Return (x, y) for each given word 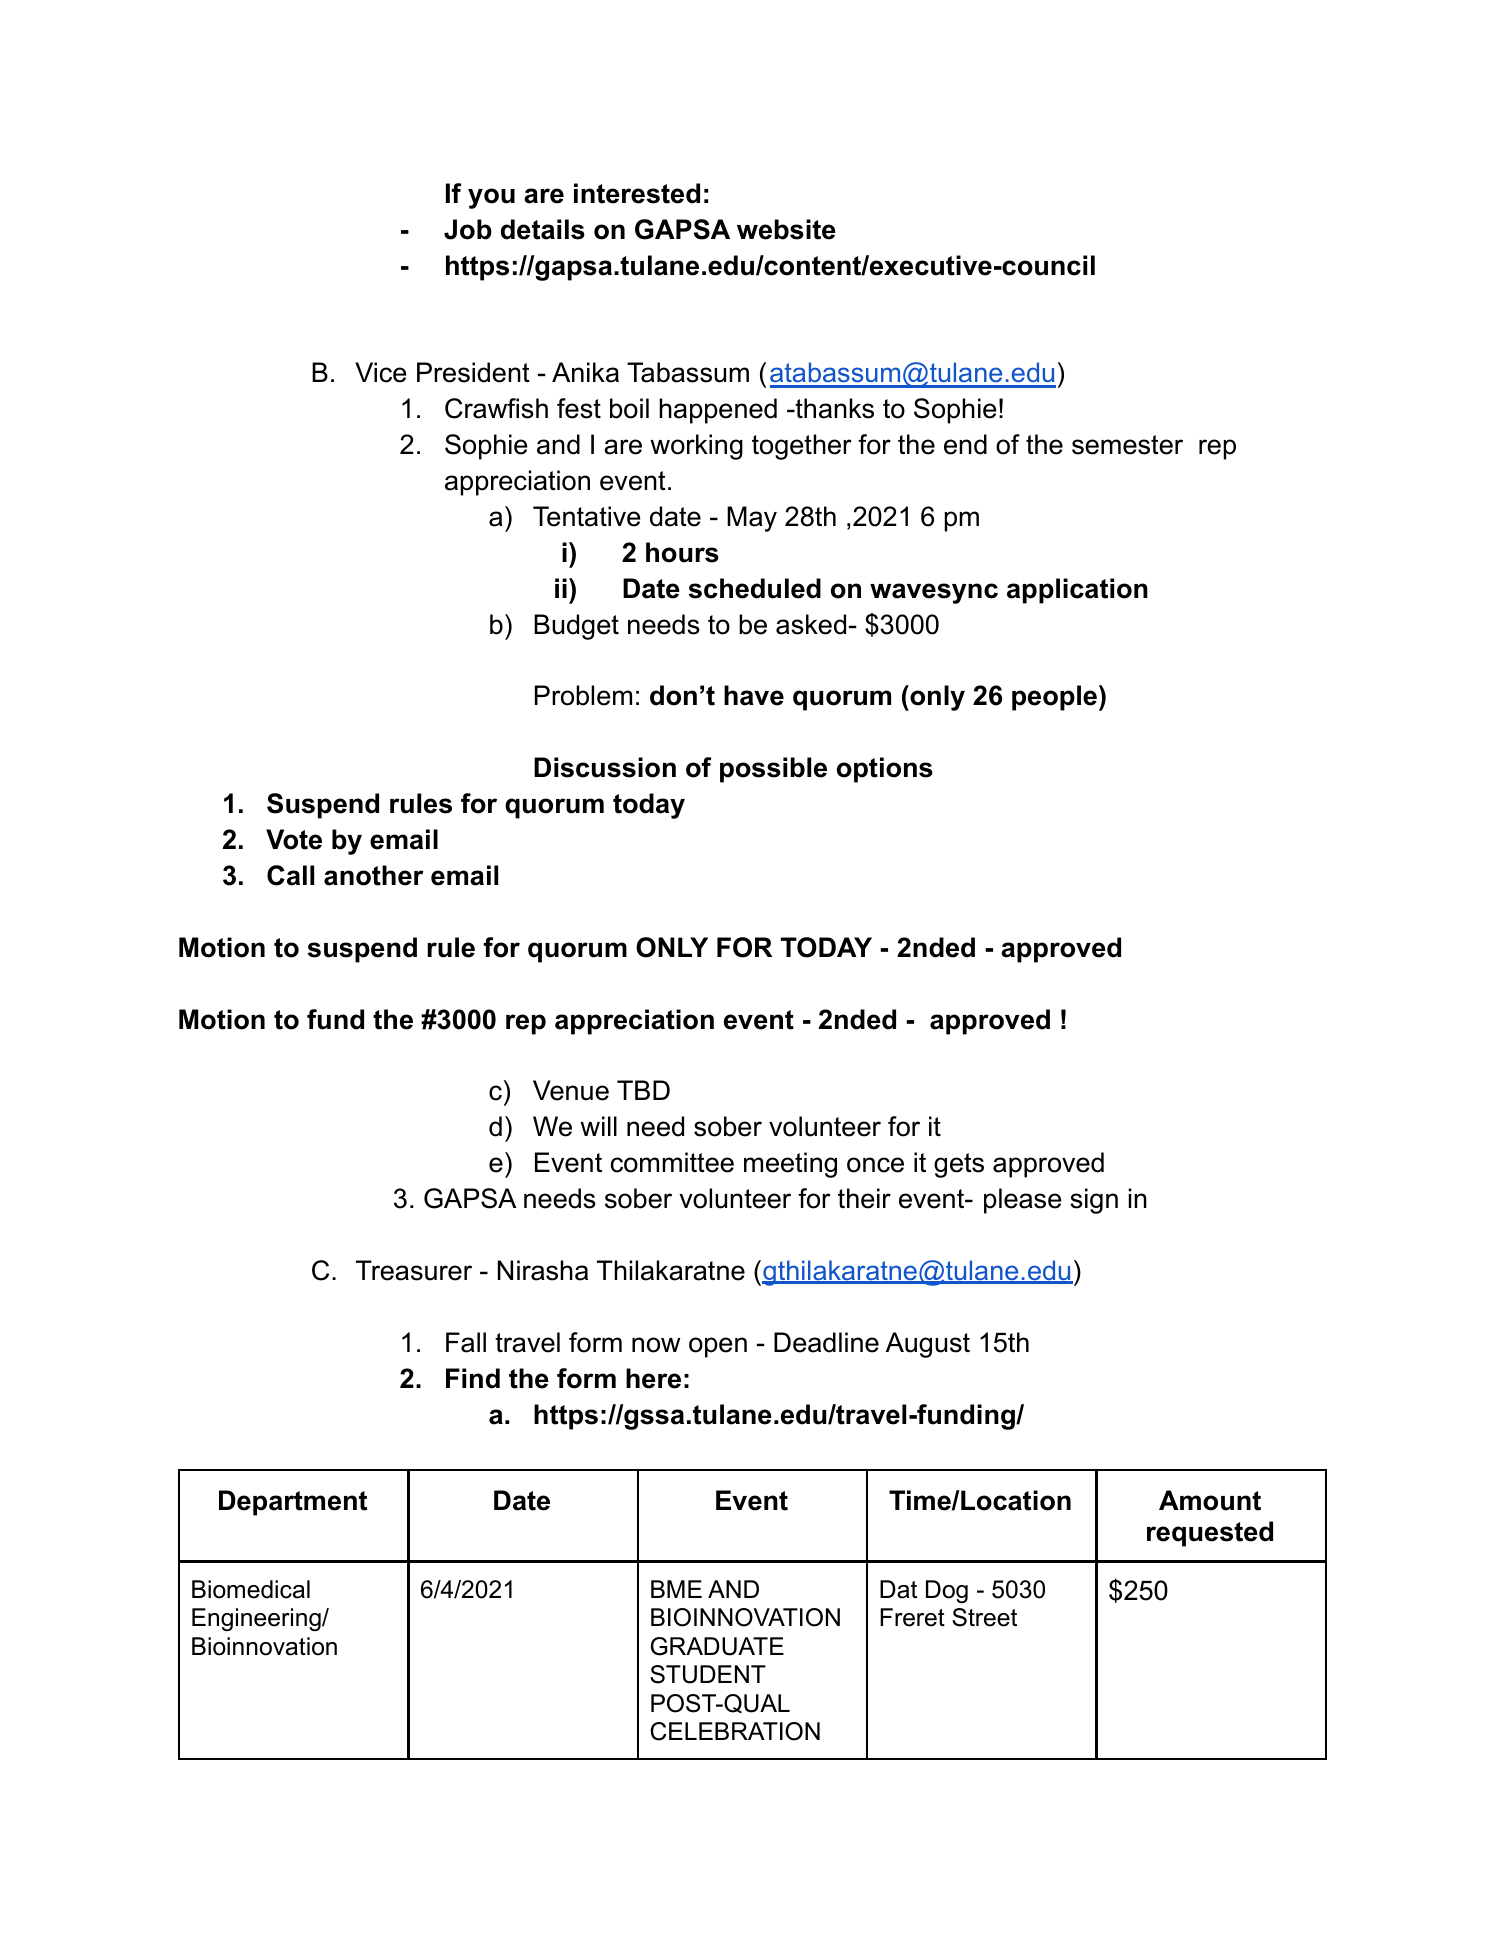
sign (1094, 1201)
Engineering (257, 1619)
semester (1127, 445)
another (374, 875)
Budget (576, 627)
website (786, 229)
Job (468, 229)
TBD (643, 1090)
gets (959, 1165)
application (1077, 591)
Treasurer (414, 1270)
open (718, 1347)
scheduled (755, 588)
